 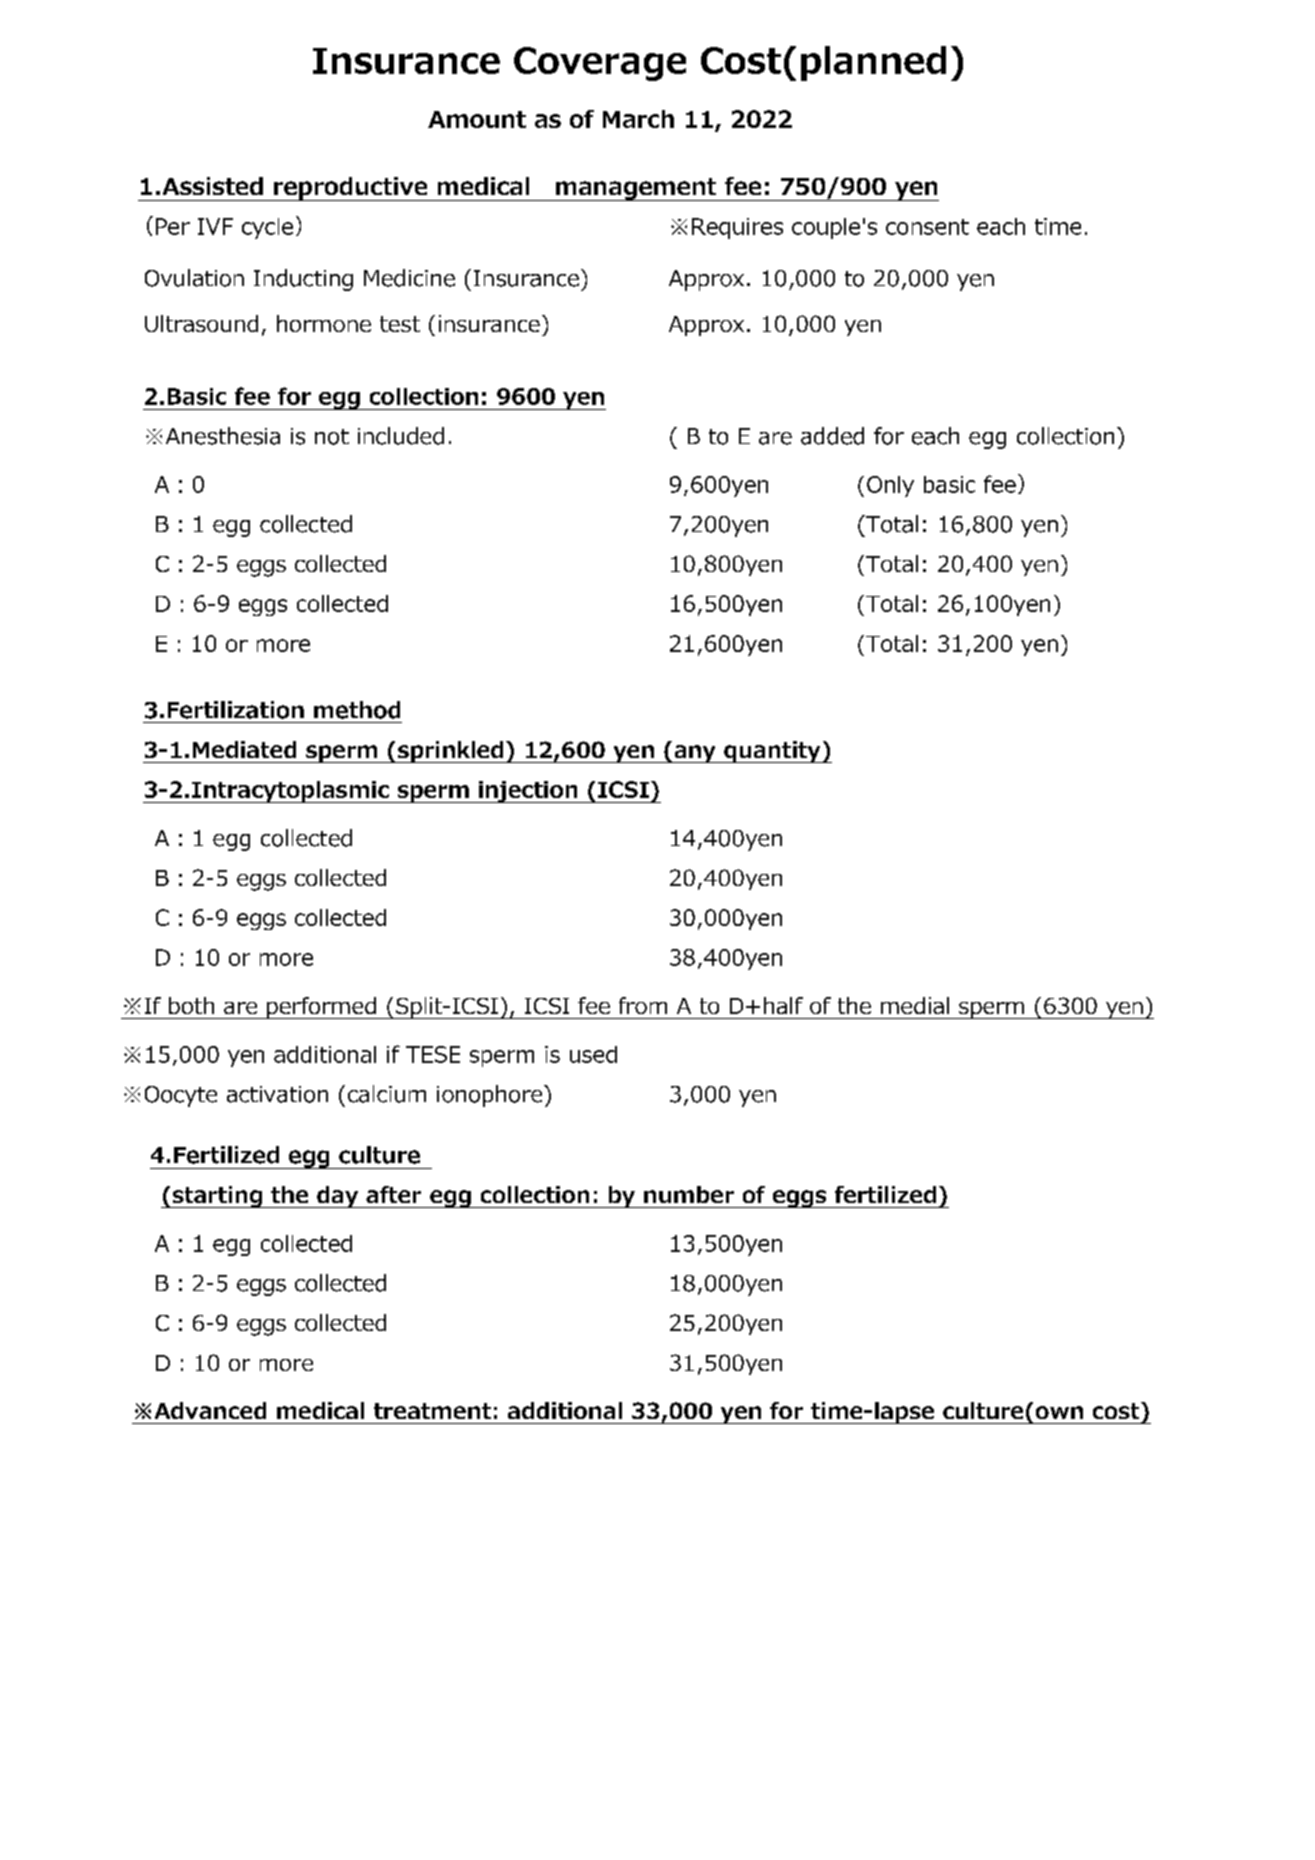 What do you see at coordinates (210, 1410) in the document?
I see `Advanced` at bounding box center [210, 1410].
